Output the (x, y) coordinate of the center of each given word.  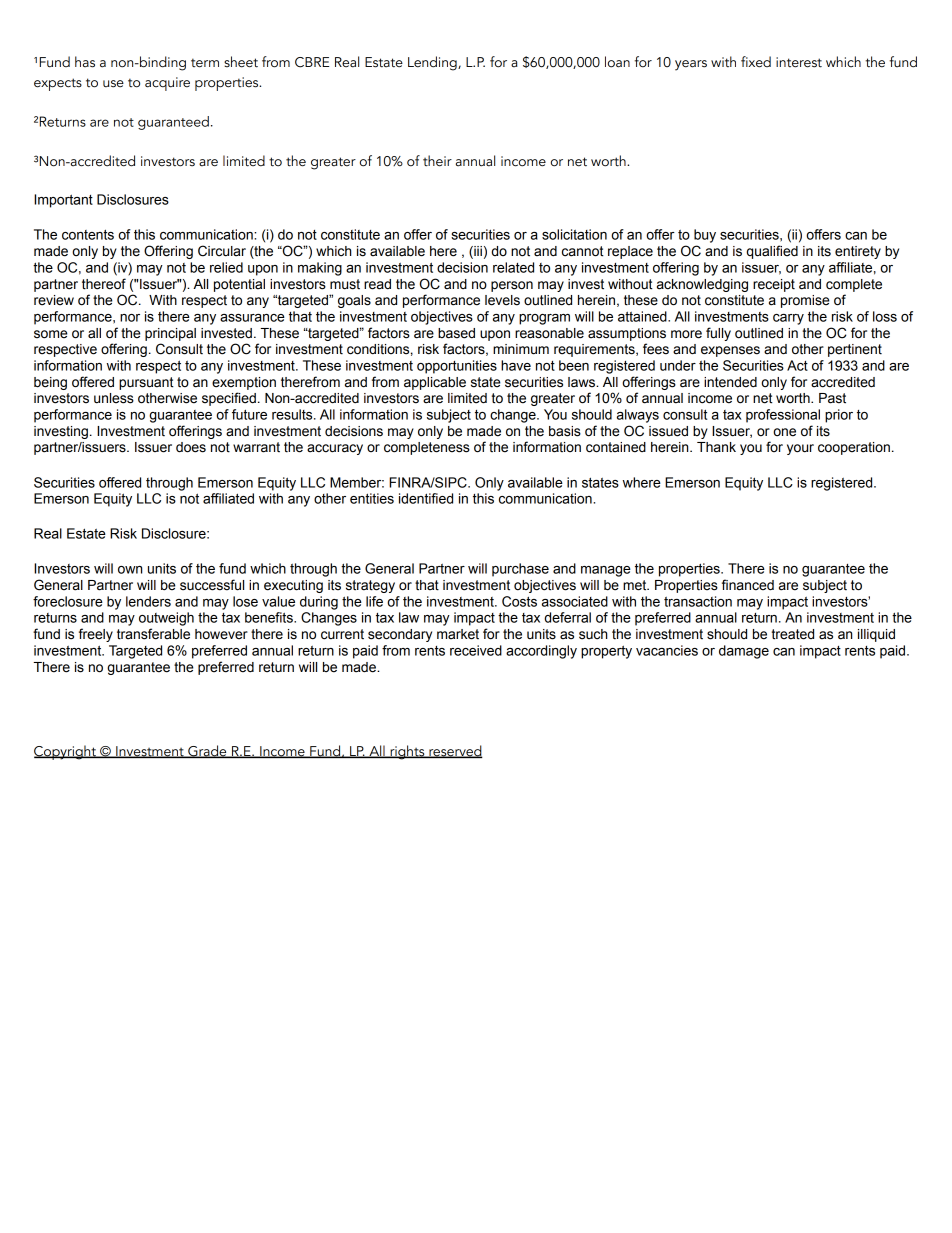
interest (799, 62)
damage (744, 652)
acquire (167, 84)
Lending (433, 63)
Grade (207, 751)
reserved (455, 751)
